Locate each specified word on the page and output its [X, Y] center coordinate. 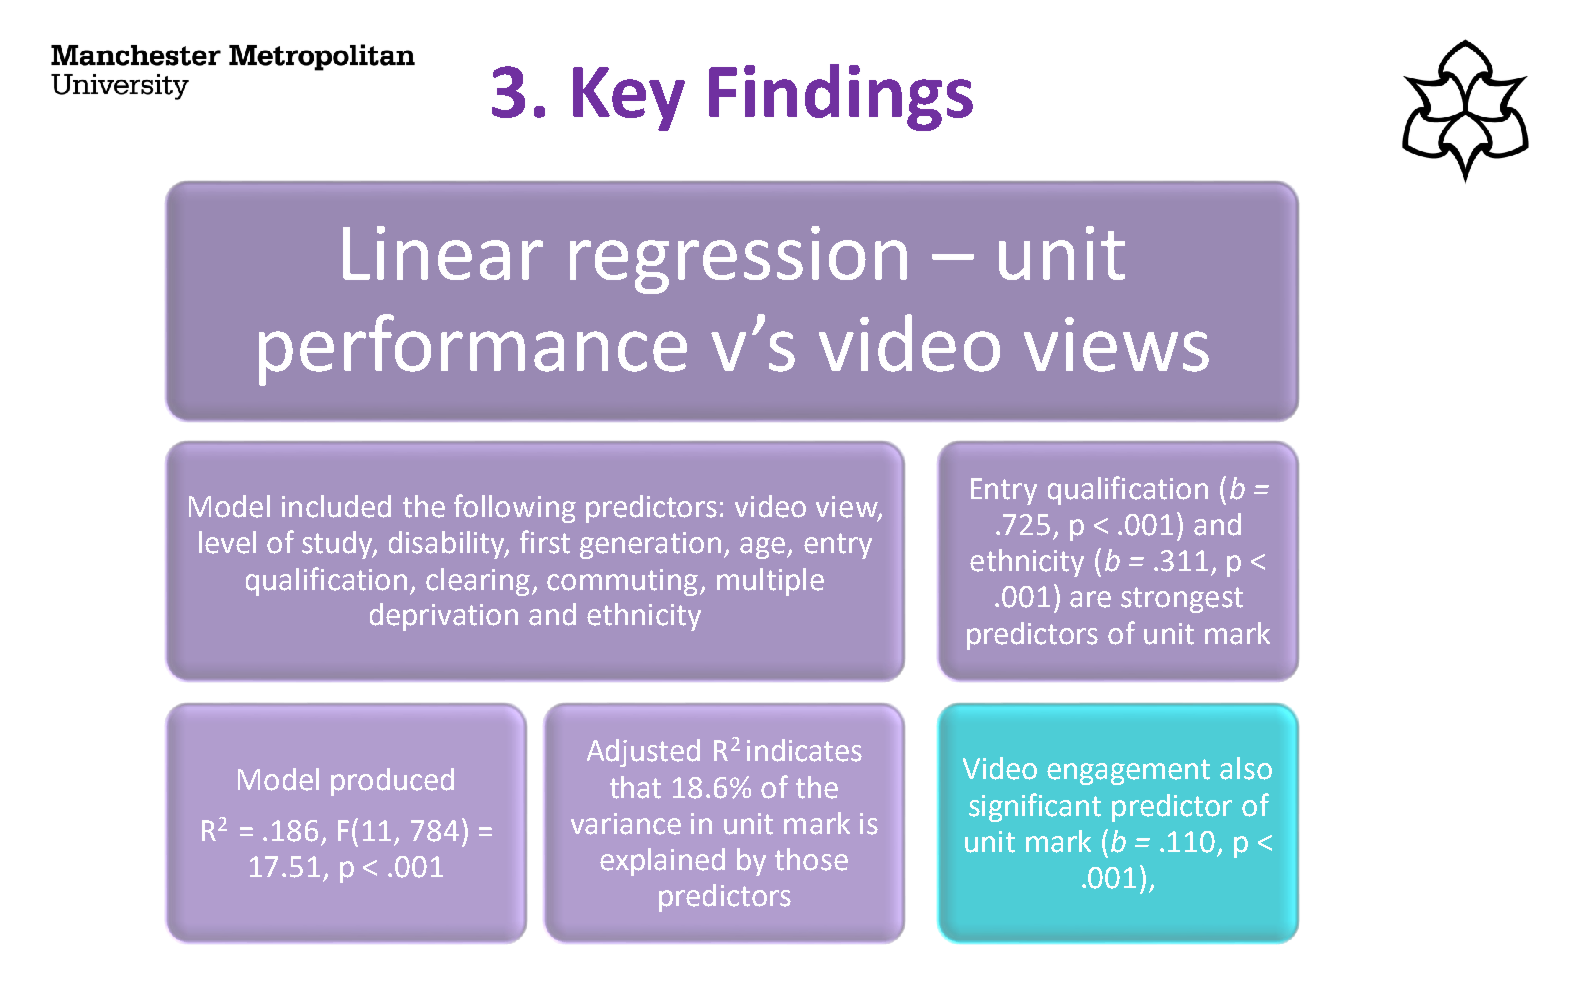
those [811, 859]
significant [1035, 807]
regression [738, 260]
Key [629, 99]
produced [392, 782]
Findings [841, 97]
